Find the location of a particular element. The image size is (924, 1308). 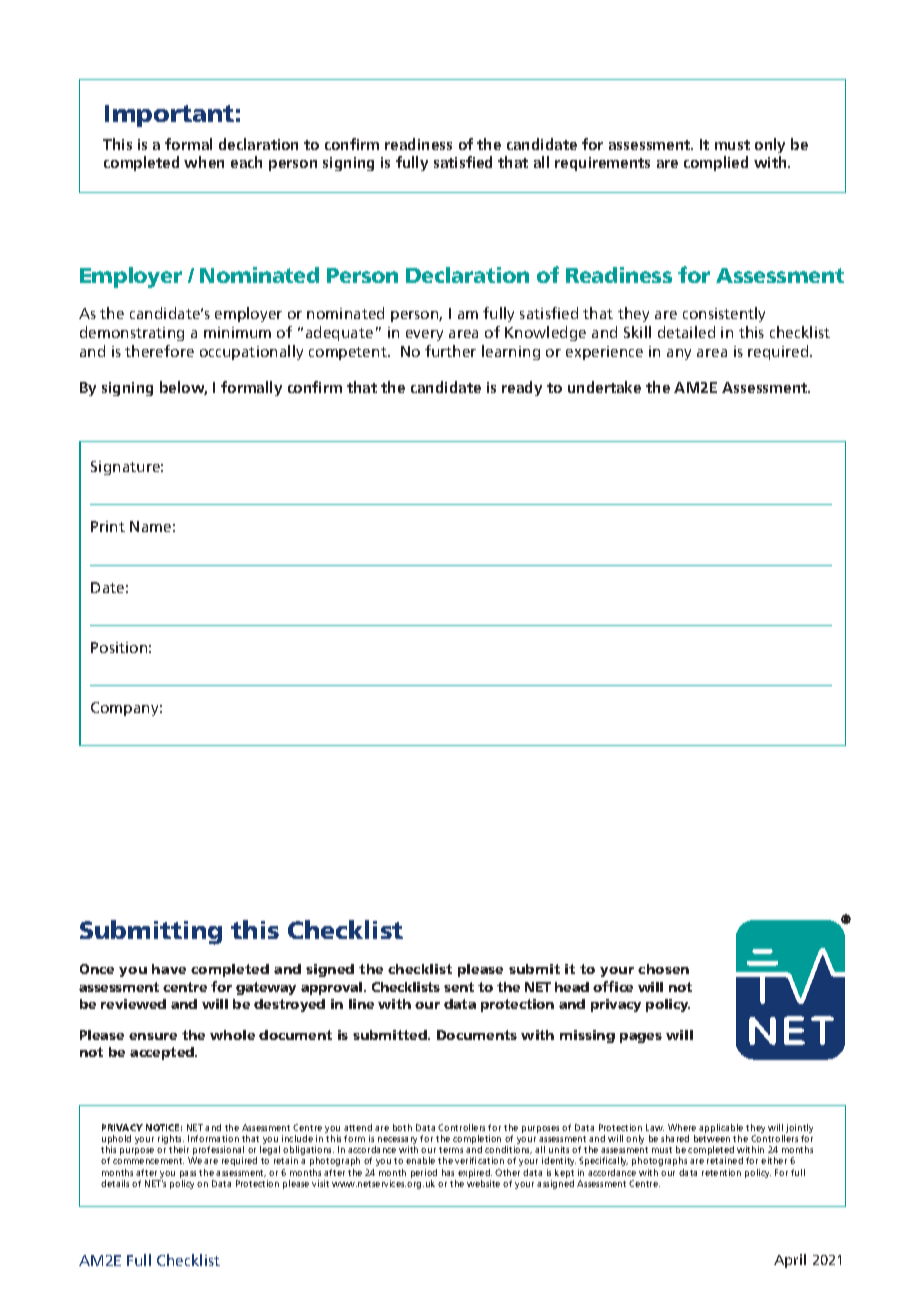

sent is located at coordinates (459, 987).
